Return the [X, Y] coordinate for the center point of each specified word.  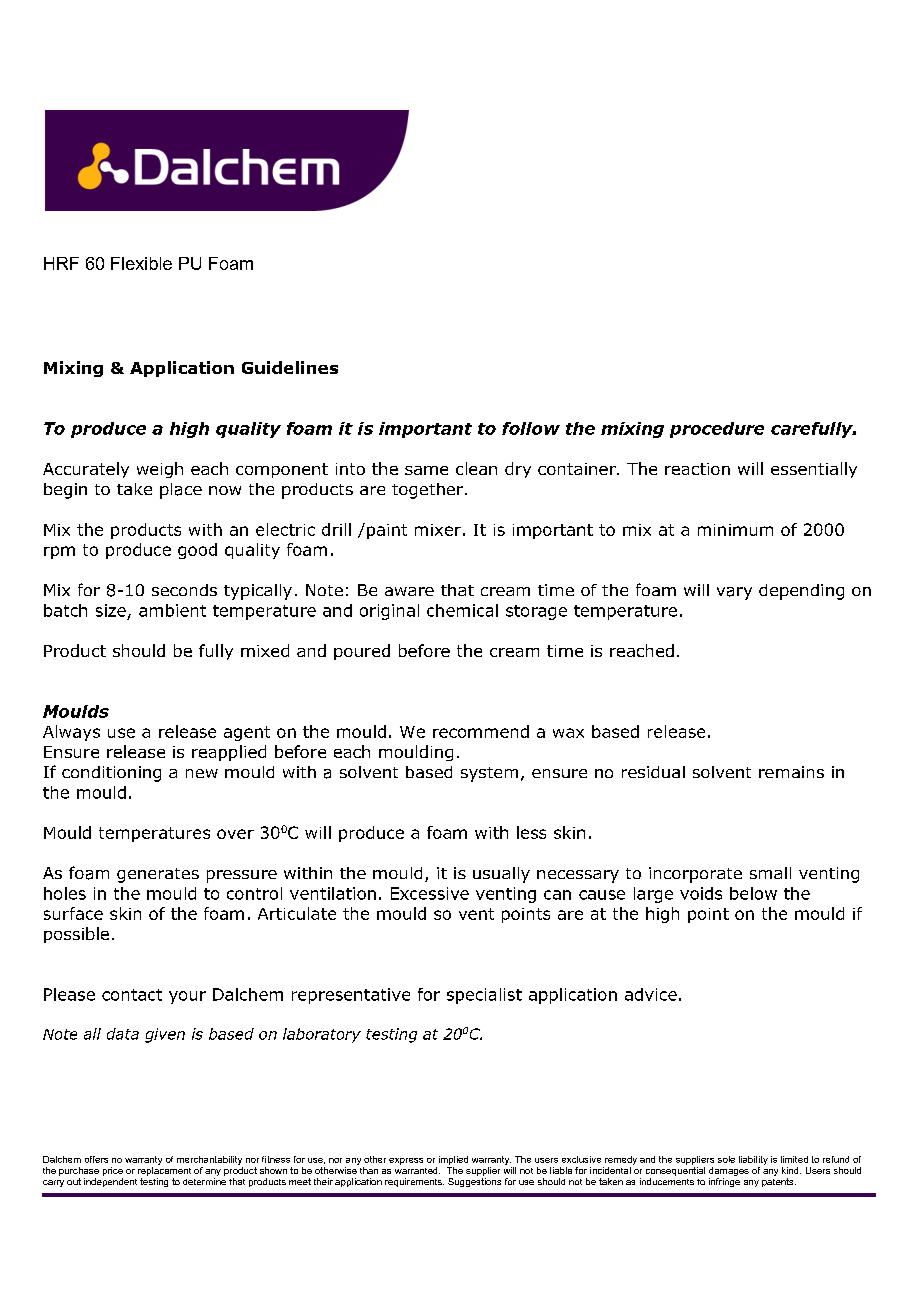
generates [158, 875]
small [770, 873]
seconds [184, 590]
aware [409, 591]
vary [734, 593]
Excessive [430, 893]
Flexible [141, 263]
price [113, 1171]
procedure [717, 430]
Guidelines [290, 367]
